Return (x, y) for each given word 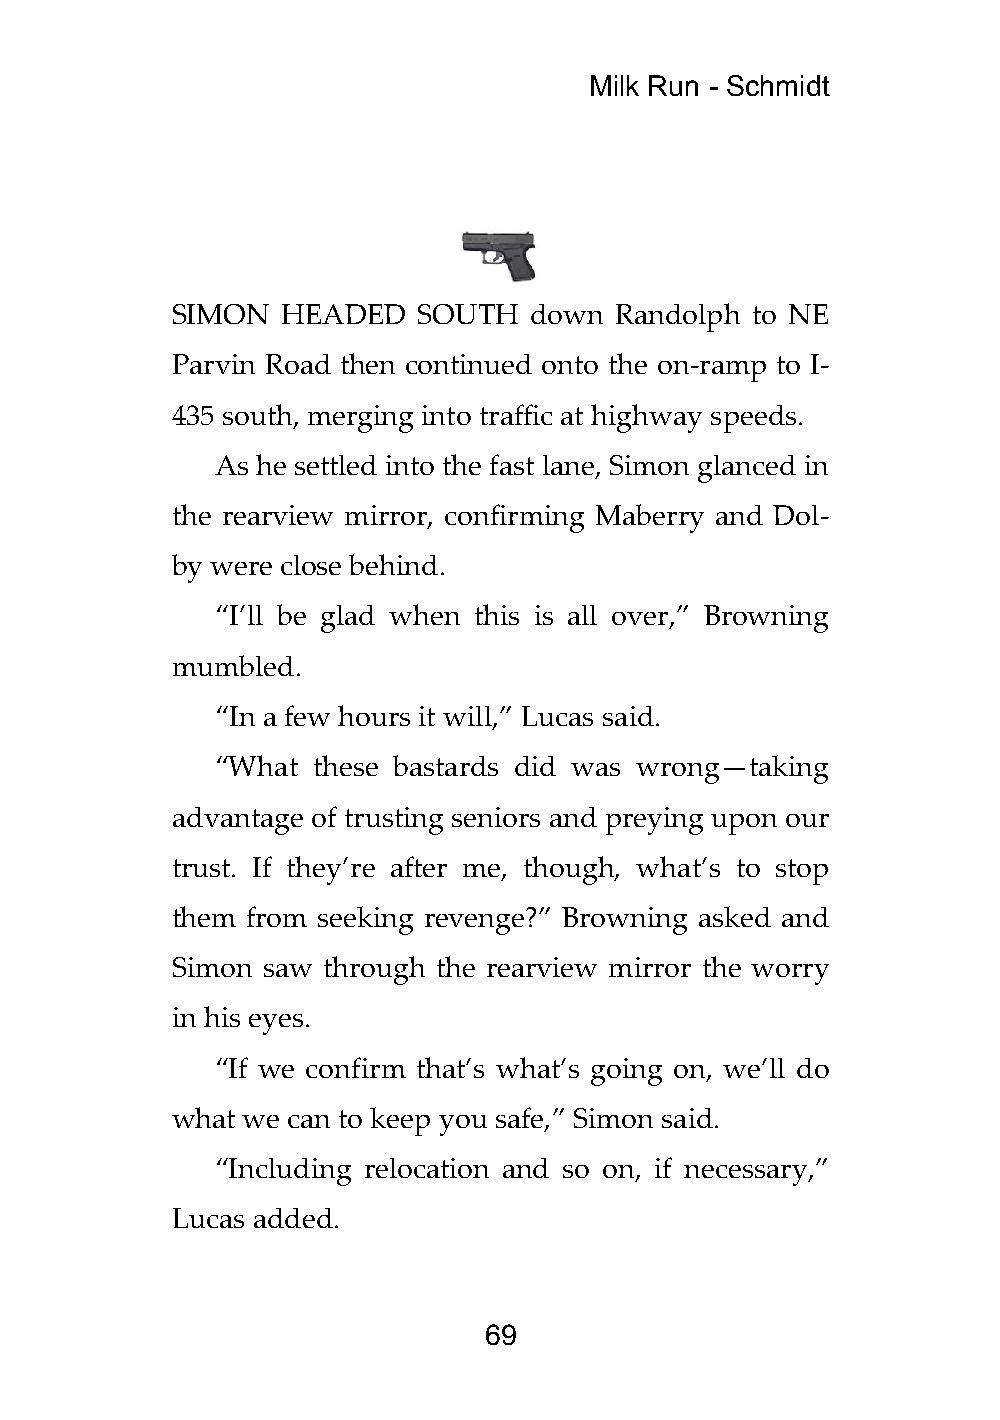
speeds (753, 419)
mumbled (233, 665)
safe (521, 1119)
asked (735, 916)
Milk (615, 85)
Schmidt (778, 85)
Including (289, 1172)
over (641, 620)
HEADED (343, 314)
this (497, 614)
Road (298, 364)
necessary (747, 1175)
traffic (516, 414)
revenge (476, 922)
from (277, 916)
